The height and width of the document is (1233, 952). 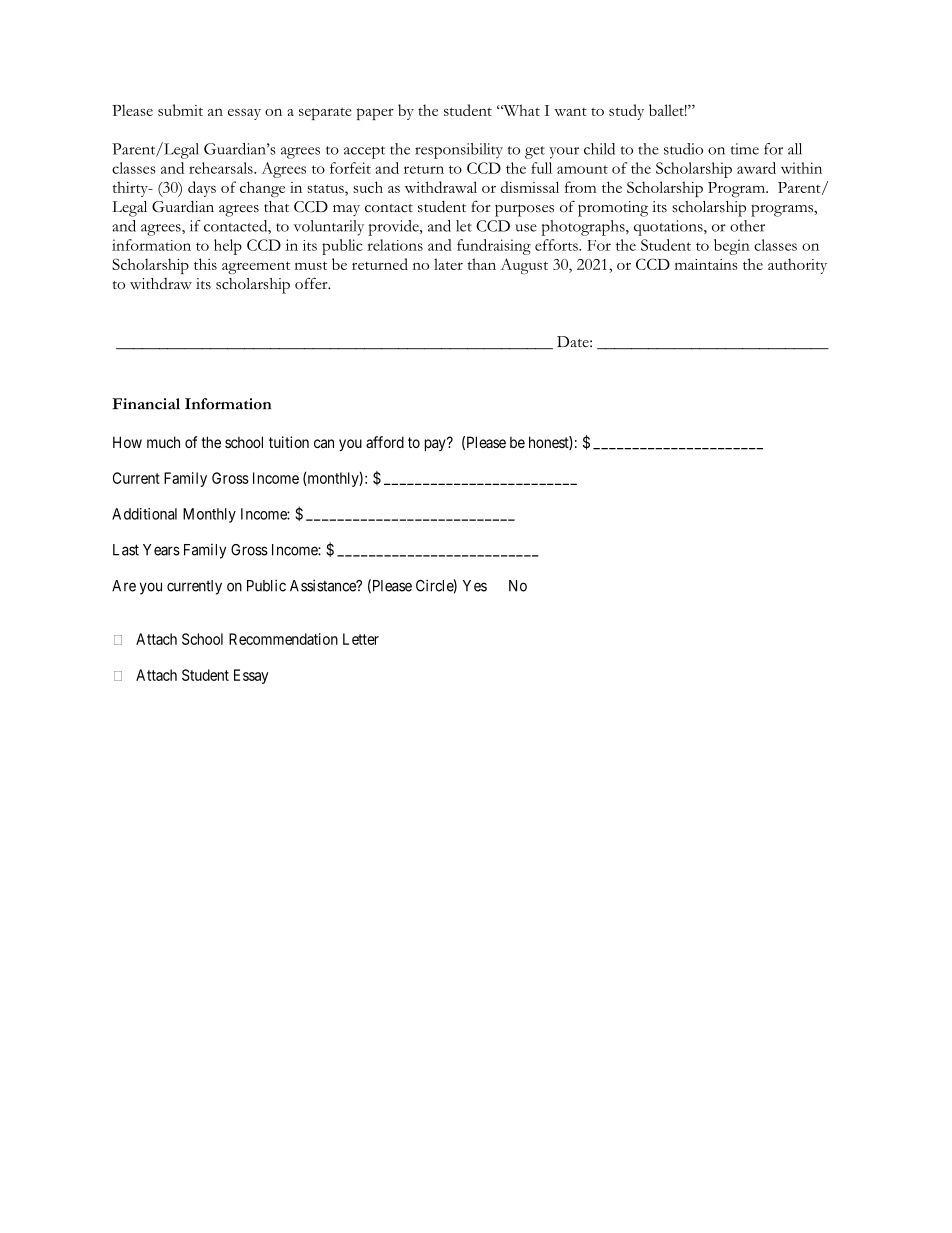 I want to click on later, so click(x=448, y=264).
